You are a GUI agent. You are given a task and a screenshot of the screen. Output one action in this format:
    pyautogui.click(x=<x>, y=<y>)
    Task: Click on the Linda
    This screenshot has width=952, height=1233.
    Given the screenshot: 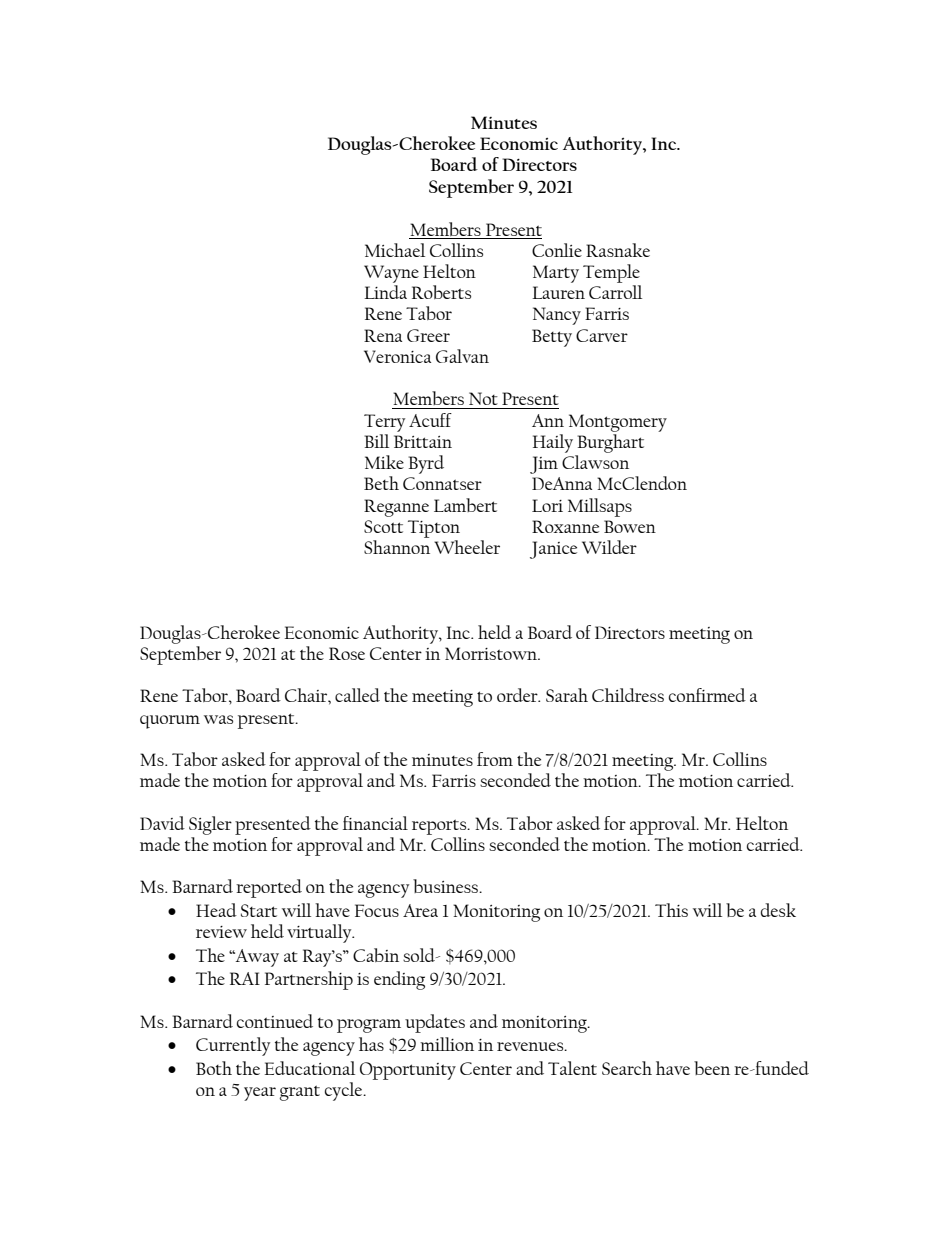 What is the action you would take?
    pyautogui.click(x=385, y=292)
